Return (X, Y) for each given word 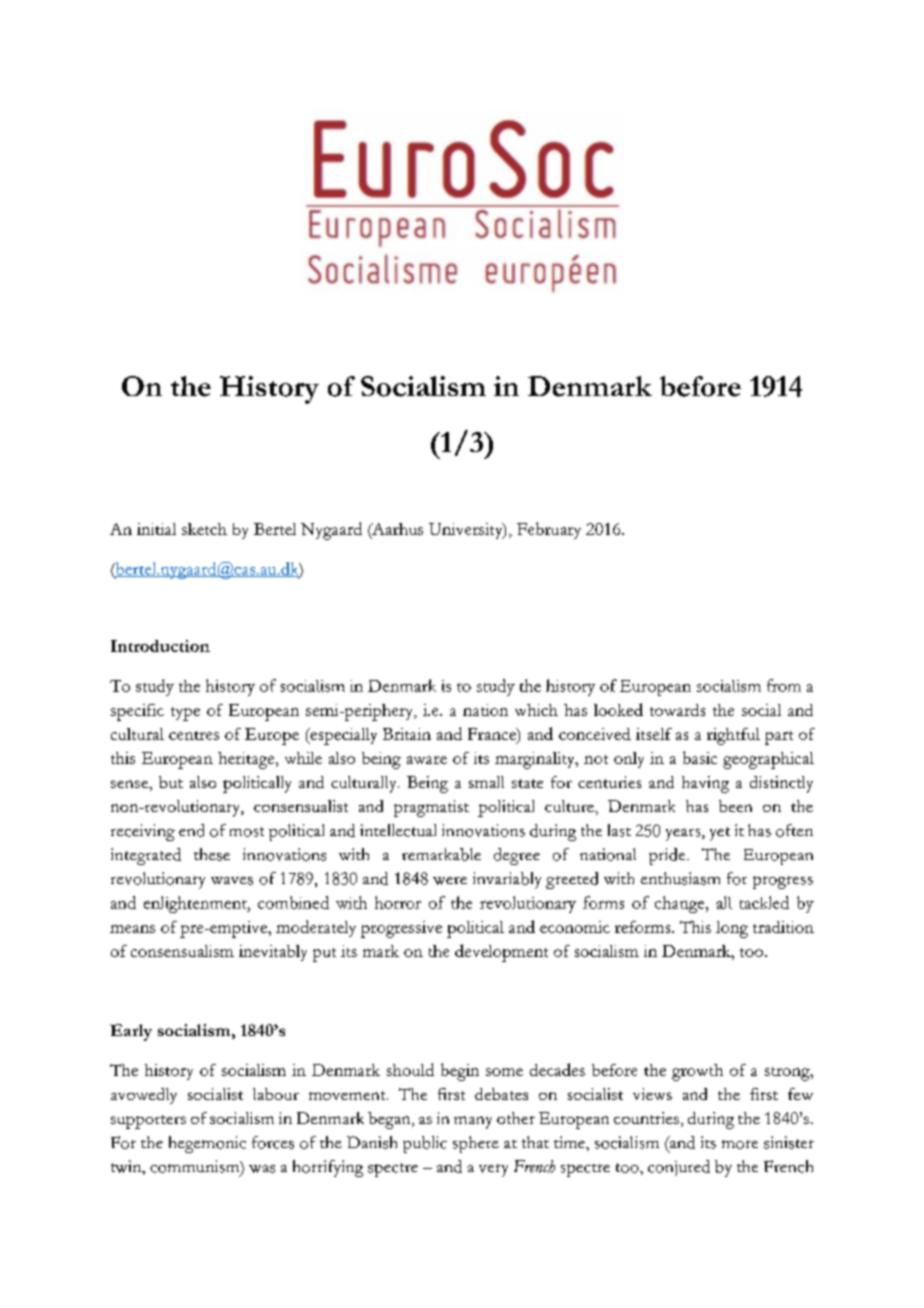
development (501, 953)
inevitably (273, 953)
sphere (476, 1144)
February (549, 530)
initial (156, 529)
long (732, 929)
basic (700, 757)
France (493, 734)
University (467, 531)
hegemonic (207, 1144)
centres (194, 735)
